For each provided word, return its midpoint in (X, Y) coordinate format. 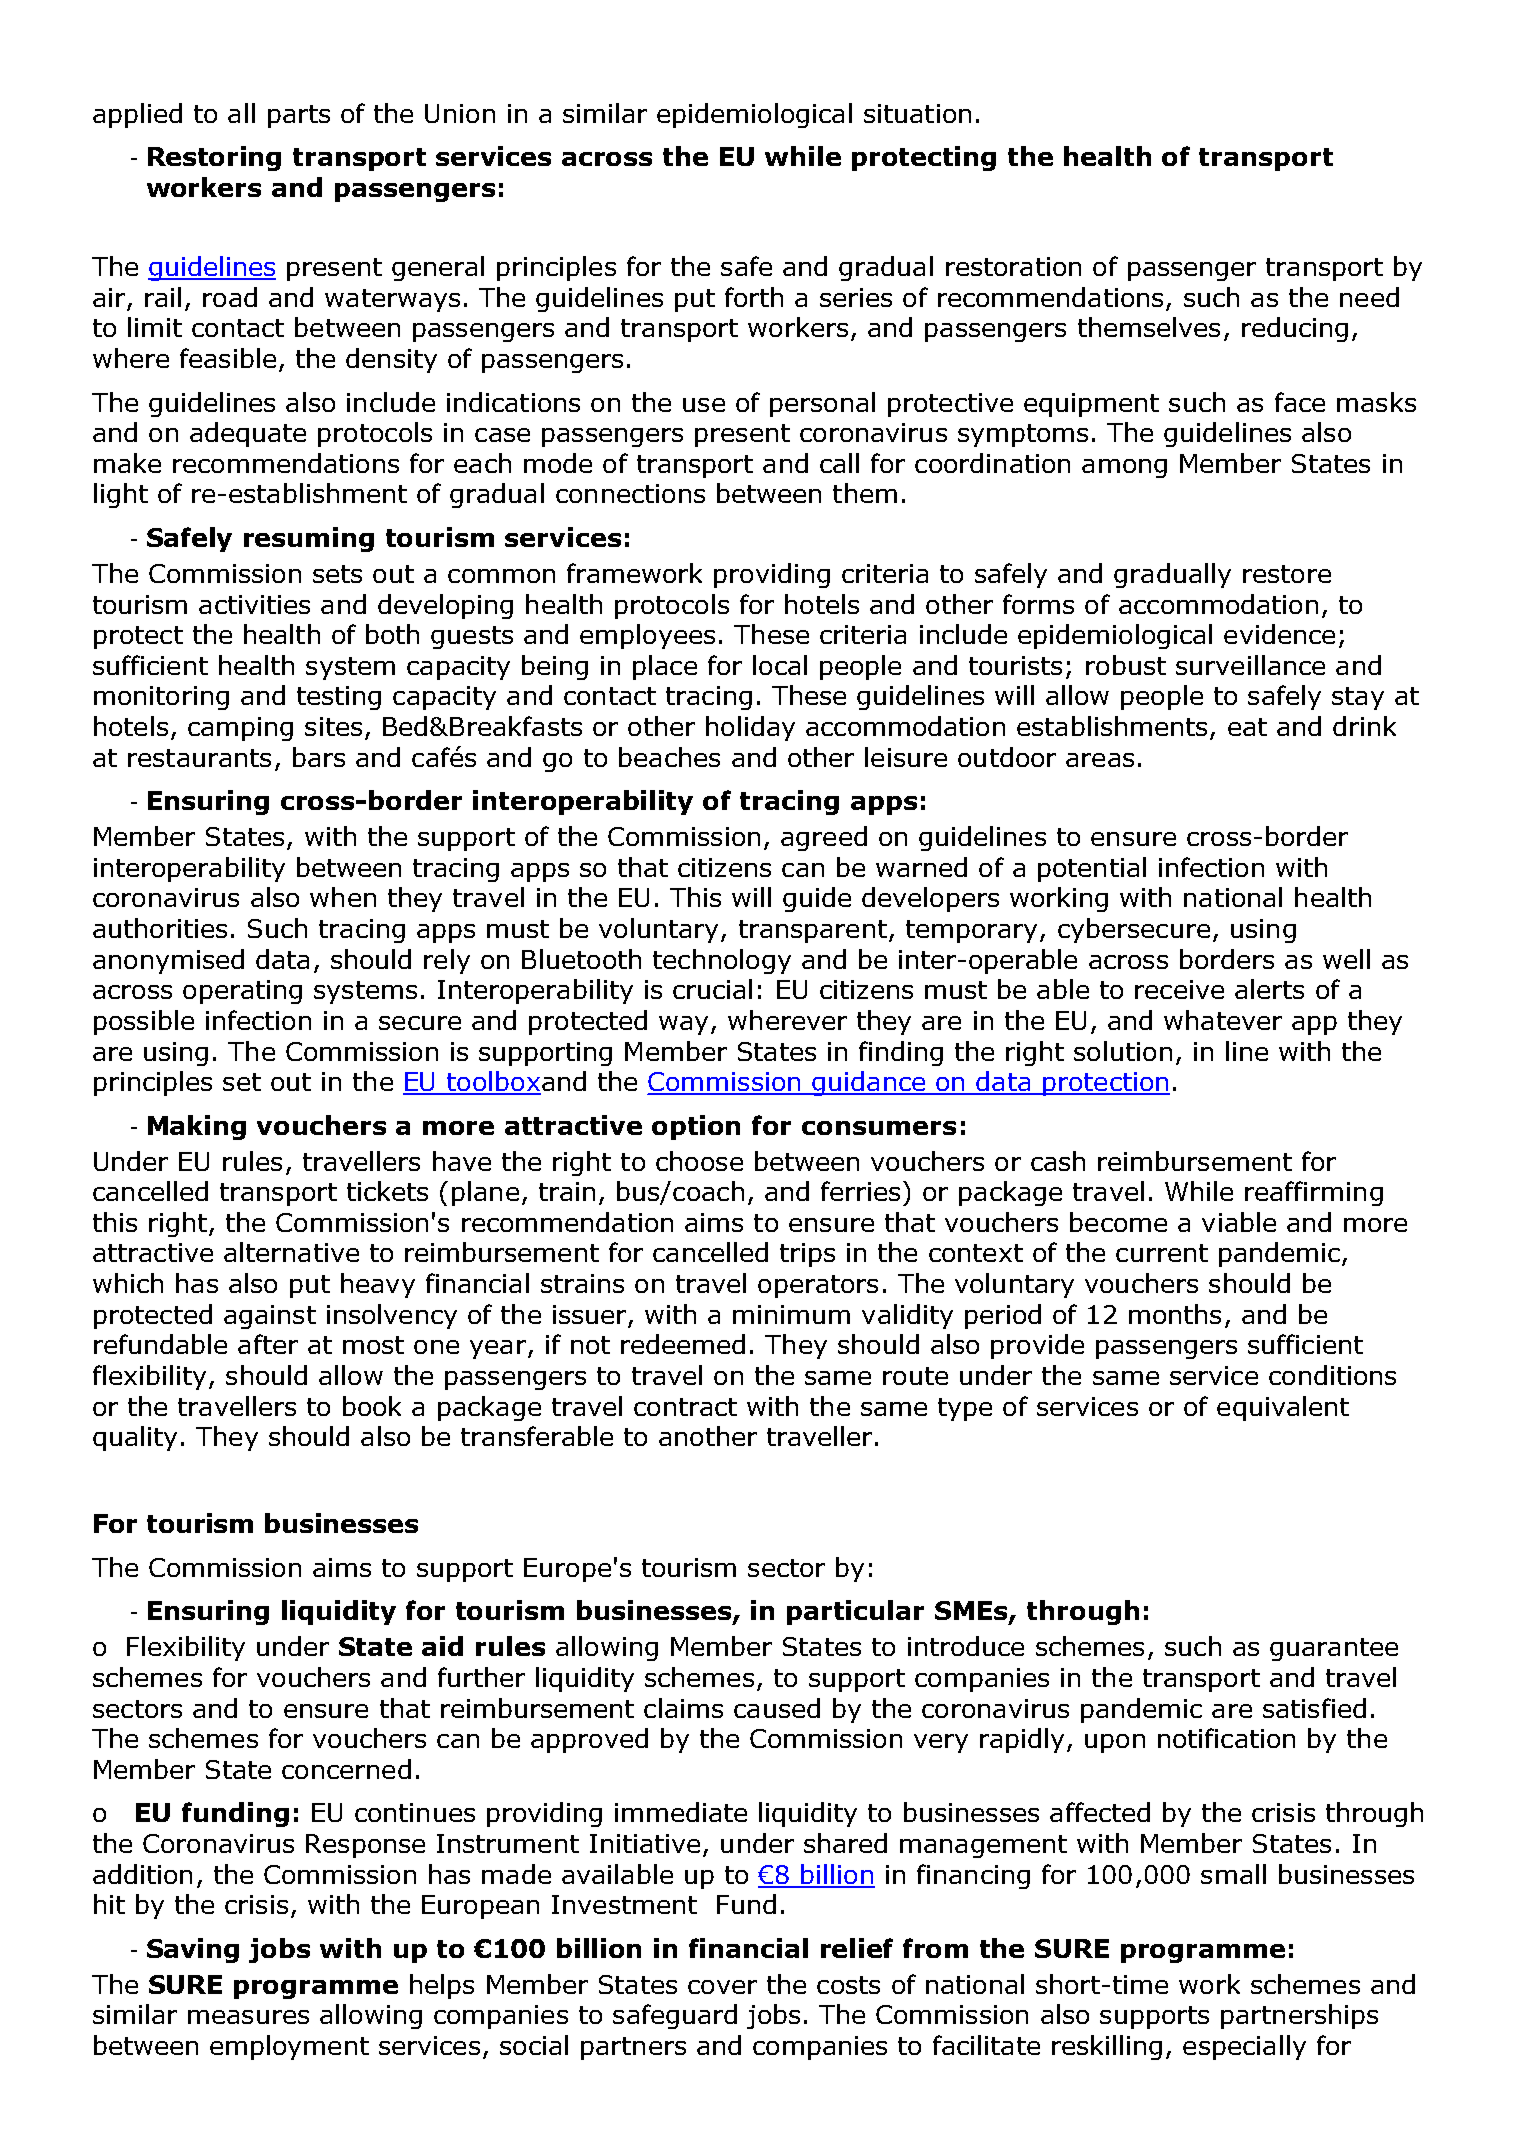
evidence (1279, 634)
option (696, 1127)
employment (289, 2047)
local (780, 665)
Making (197, 1127)
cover (722, 1987)
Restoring (214, 158)
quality (135, 1438)
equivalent (1283, 1408)
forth (754, 297)
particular (855, 1612)
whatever (1223, 1020)
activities (254, 604)
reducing (1295, 329)
